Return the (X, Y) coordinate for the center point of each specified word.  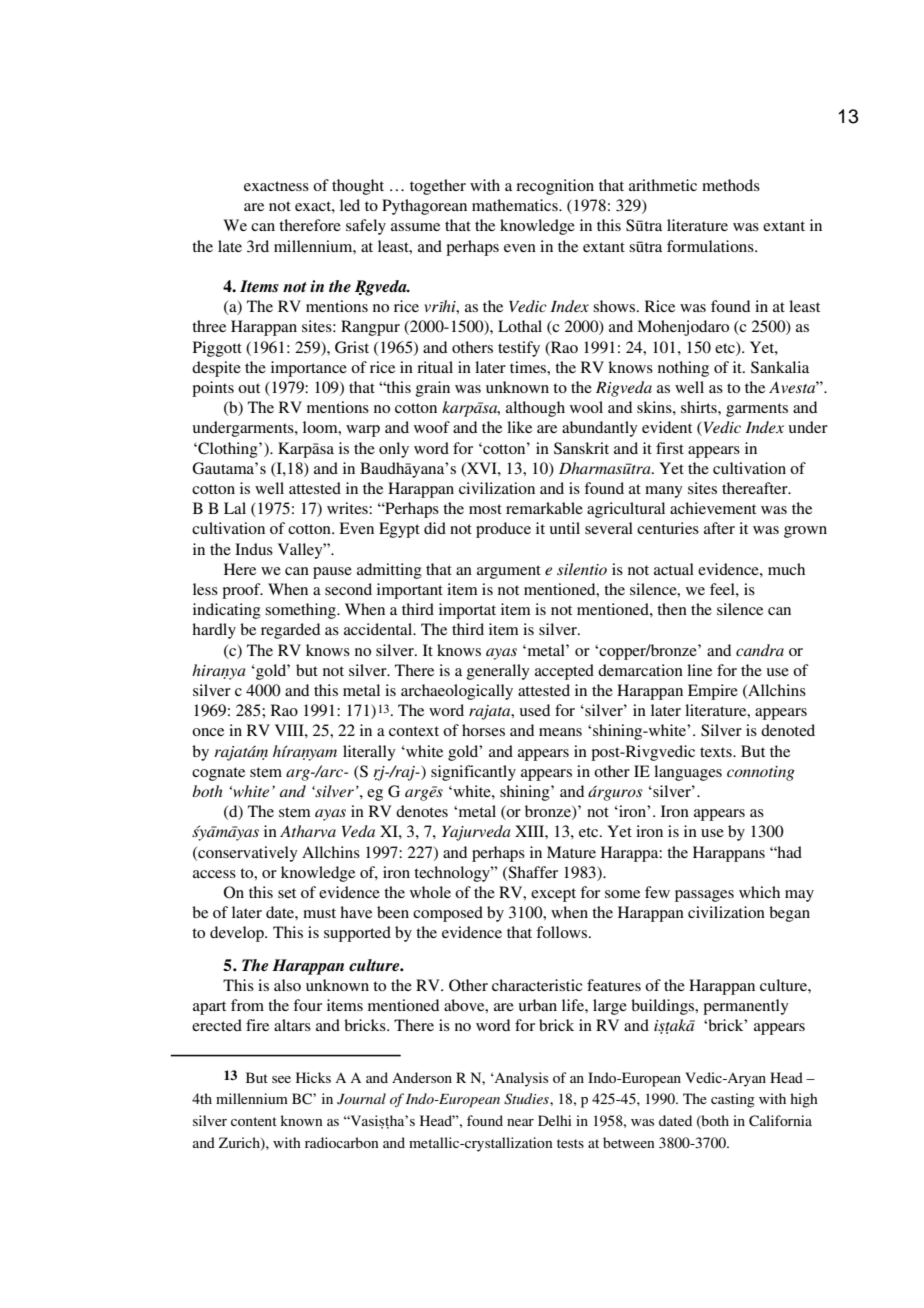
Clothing (228, 450)
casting (733, 1100)
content (254, 1121)
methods (731, 185)
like (519, 427)
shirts (700, 407)
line (699, 670)
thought (358, 187)
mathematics (516, 205)
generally (498, 672)
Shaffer (532, 873)
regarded (290, 631)
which (759, 892)
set (287, 893)
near (520, 1122)
